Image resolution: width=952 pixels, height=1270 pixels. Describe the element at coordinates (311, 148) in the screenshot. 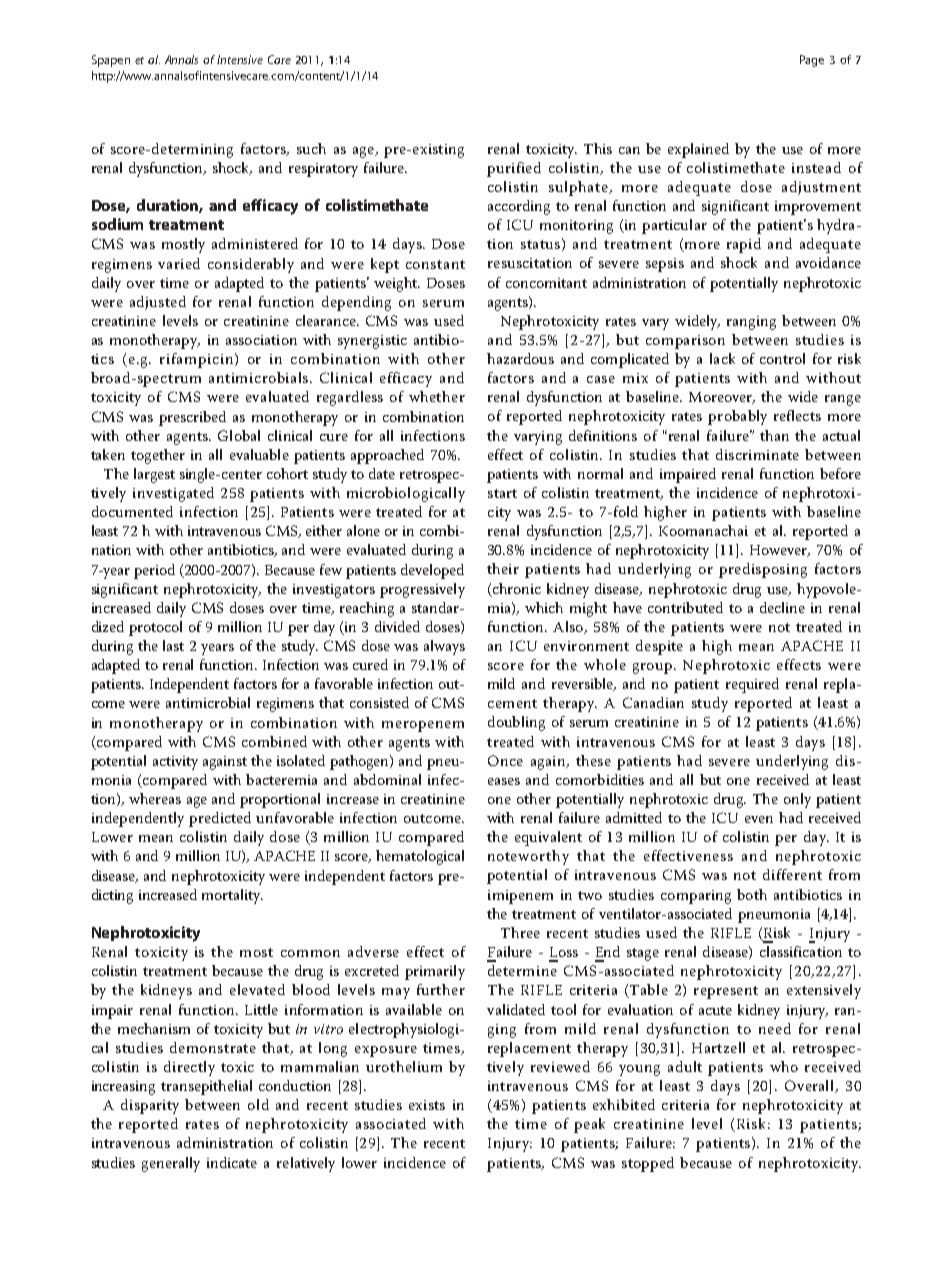

I see `such` at that location.
